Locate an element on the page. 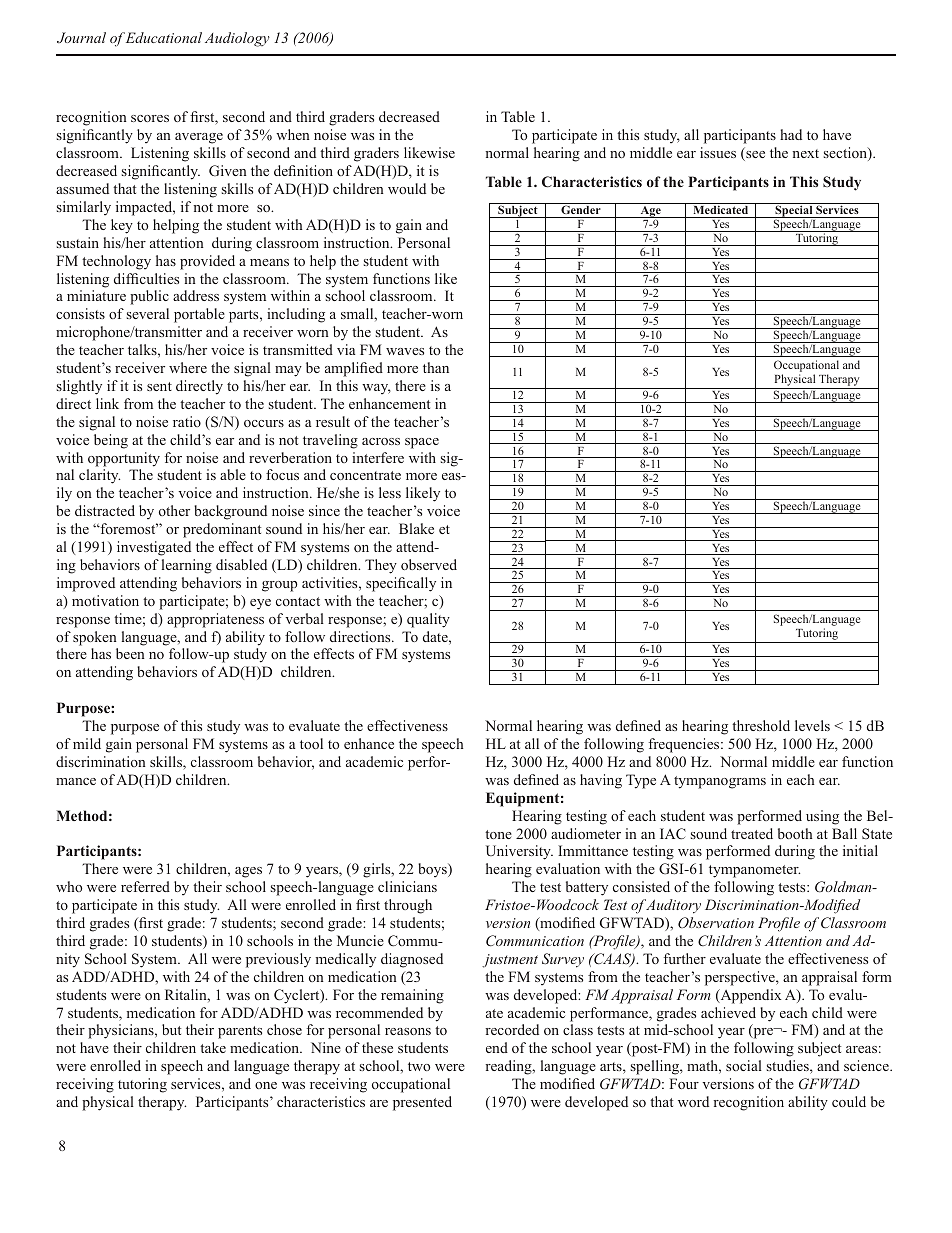 The image size is (952, 1233). been is located at coordinates (130, 653).
